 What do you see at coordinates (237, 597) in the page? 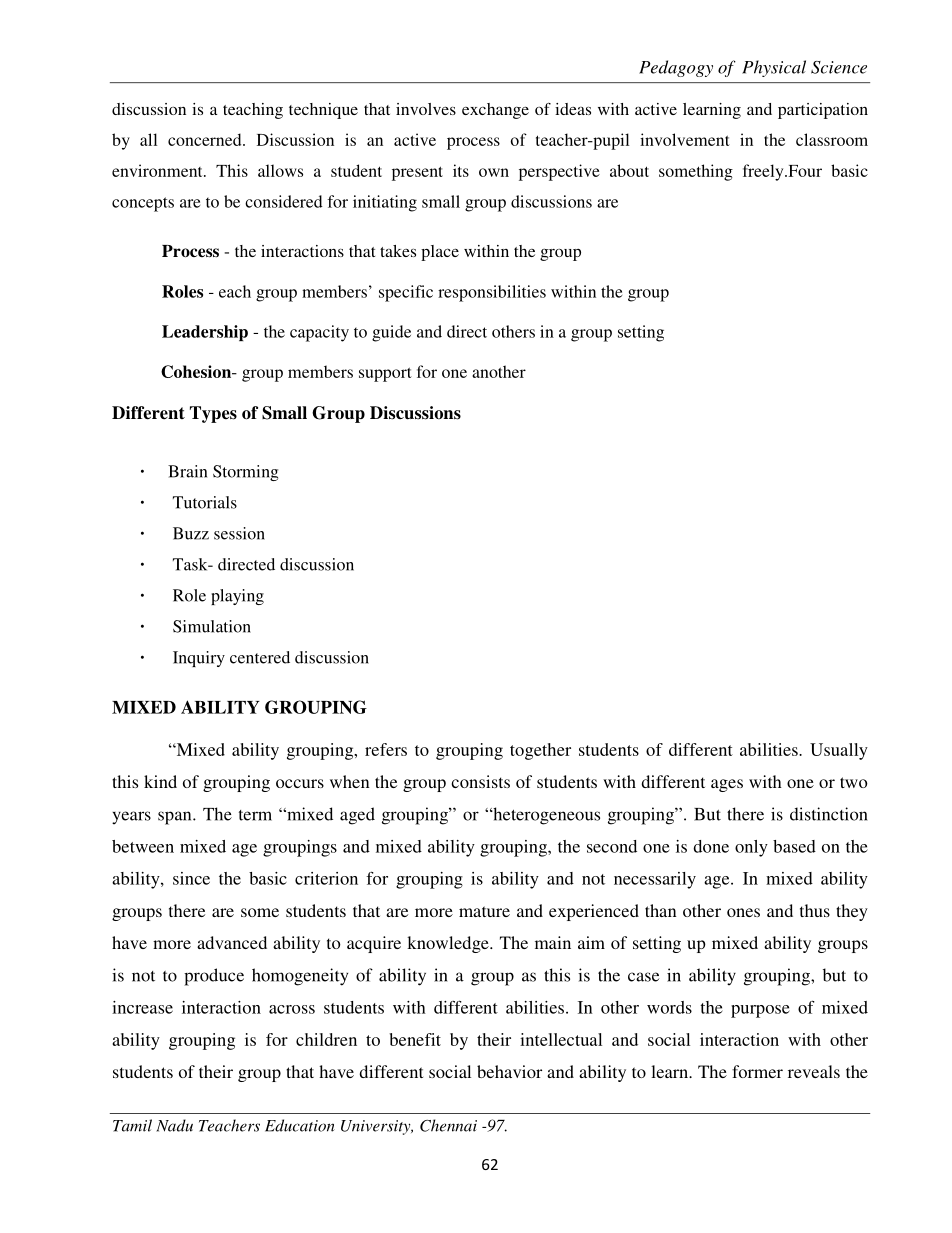
I see `playing` at bounding box center [237, 597].
